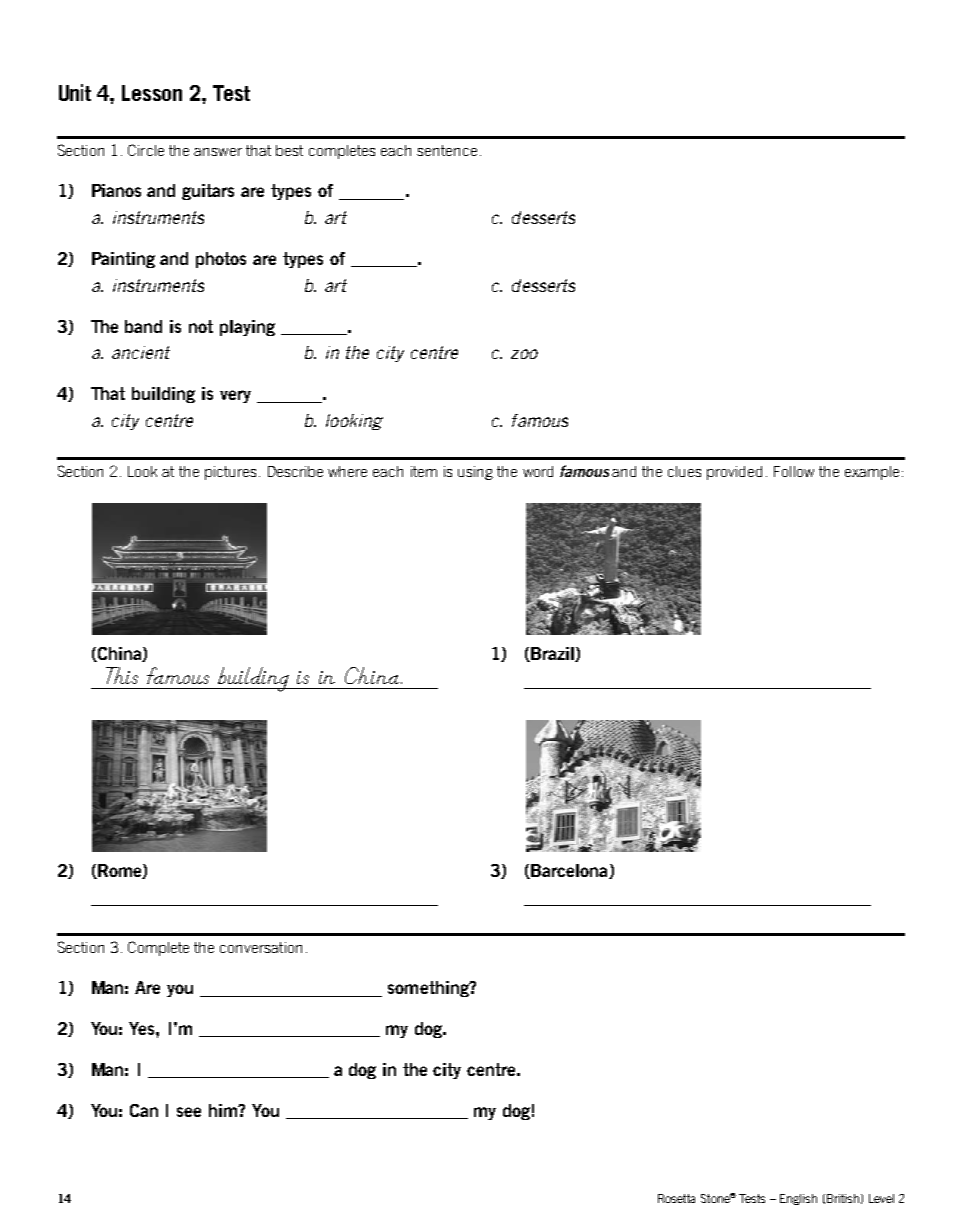 This document has width=962, height=1232. Describe the element at coordinates (475, 473) in the document. I see `using` at that location.
